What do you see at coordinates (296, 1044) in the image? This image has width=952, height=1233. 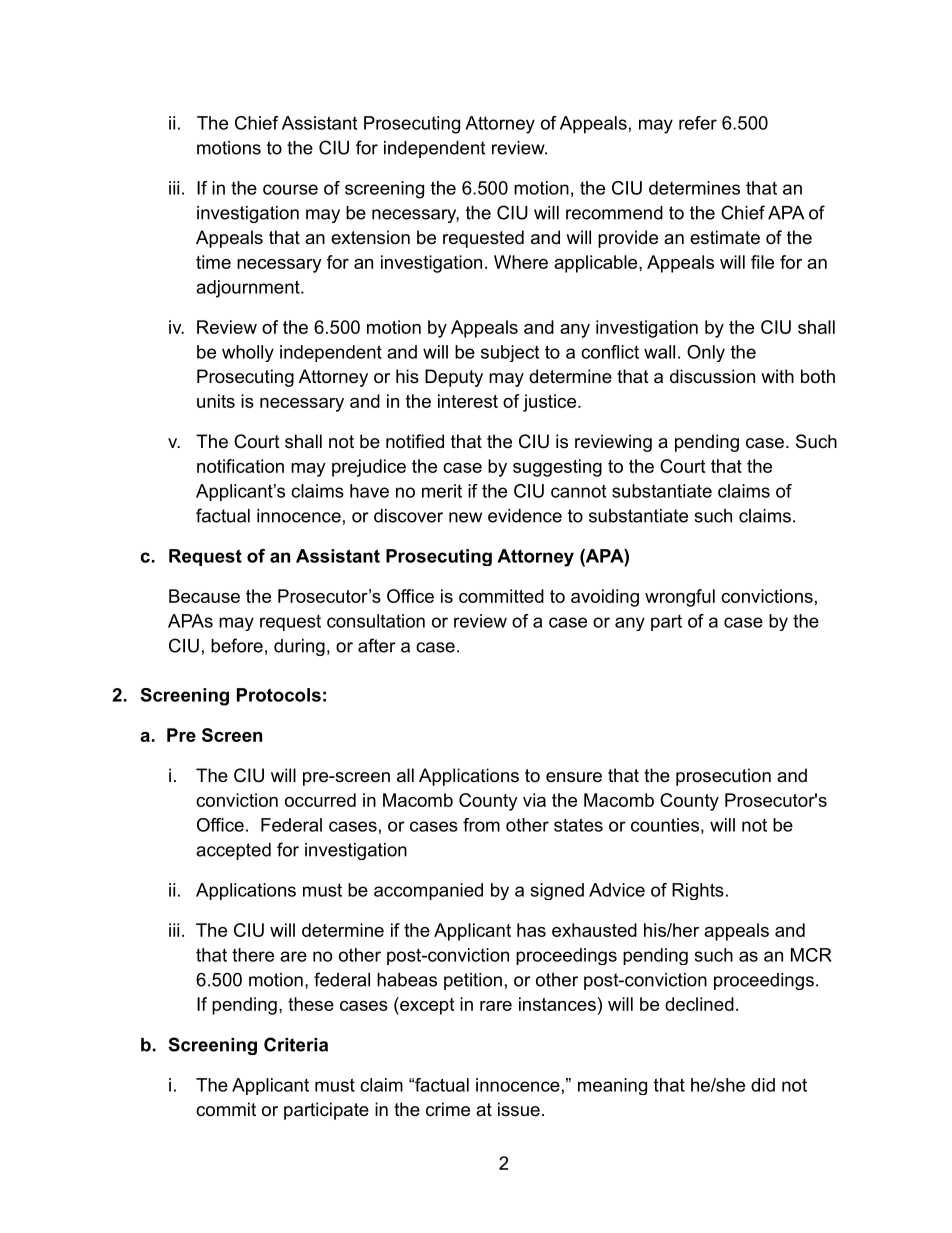 I see `Criteria` at bounding box center [296, 1044].
